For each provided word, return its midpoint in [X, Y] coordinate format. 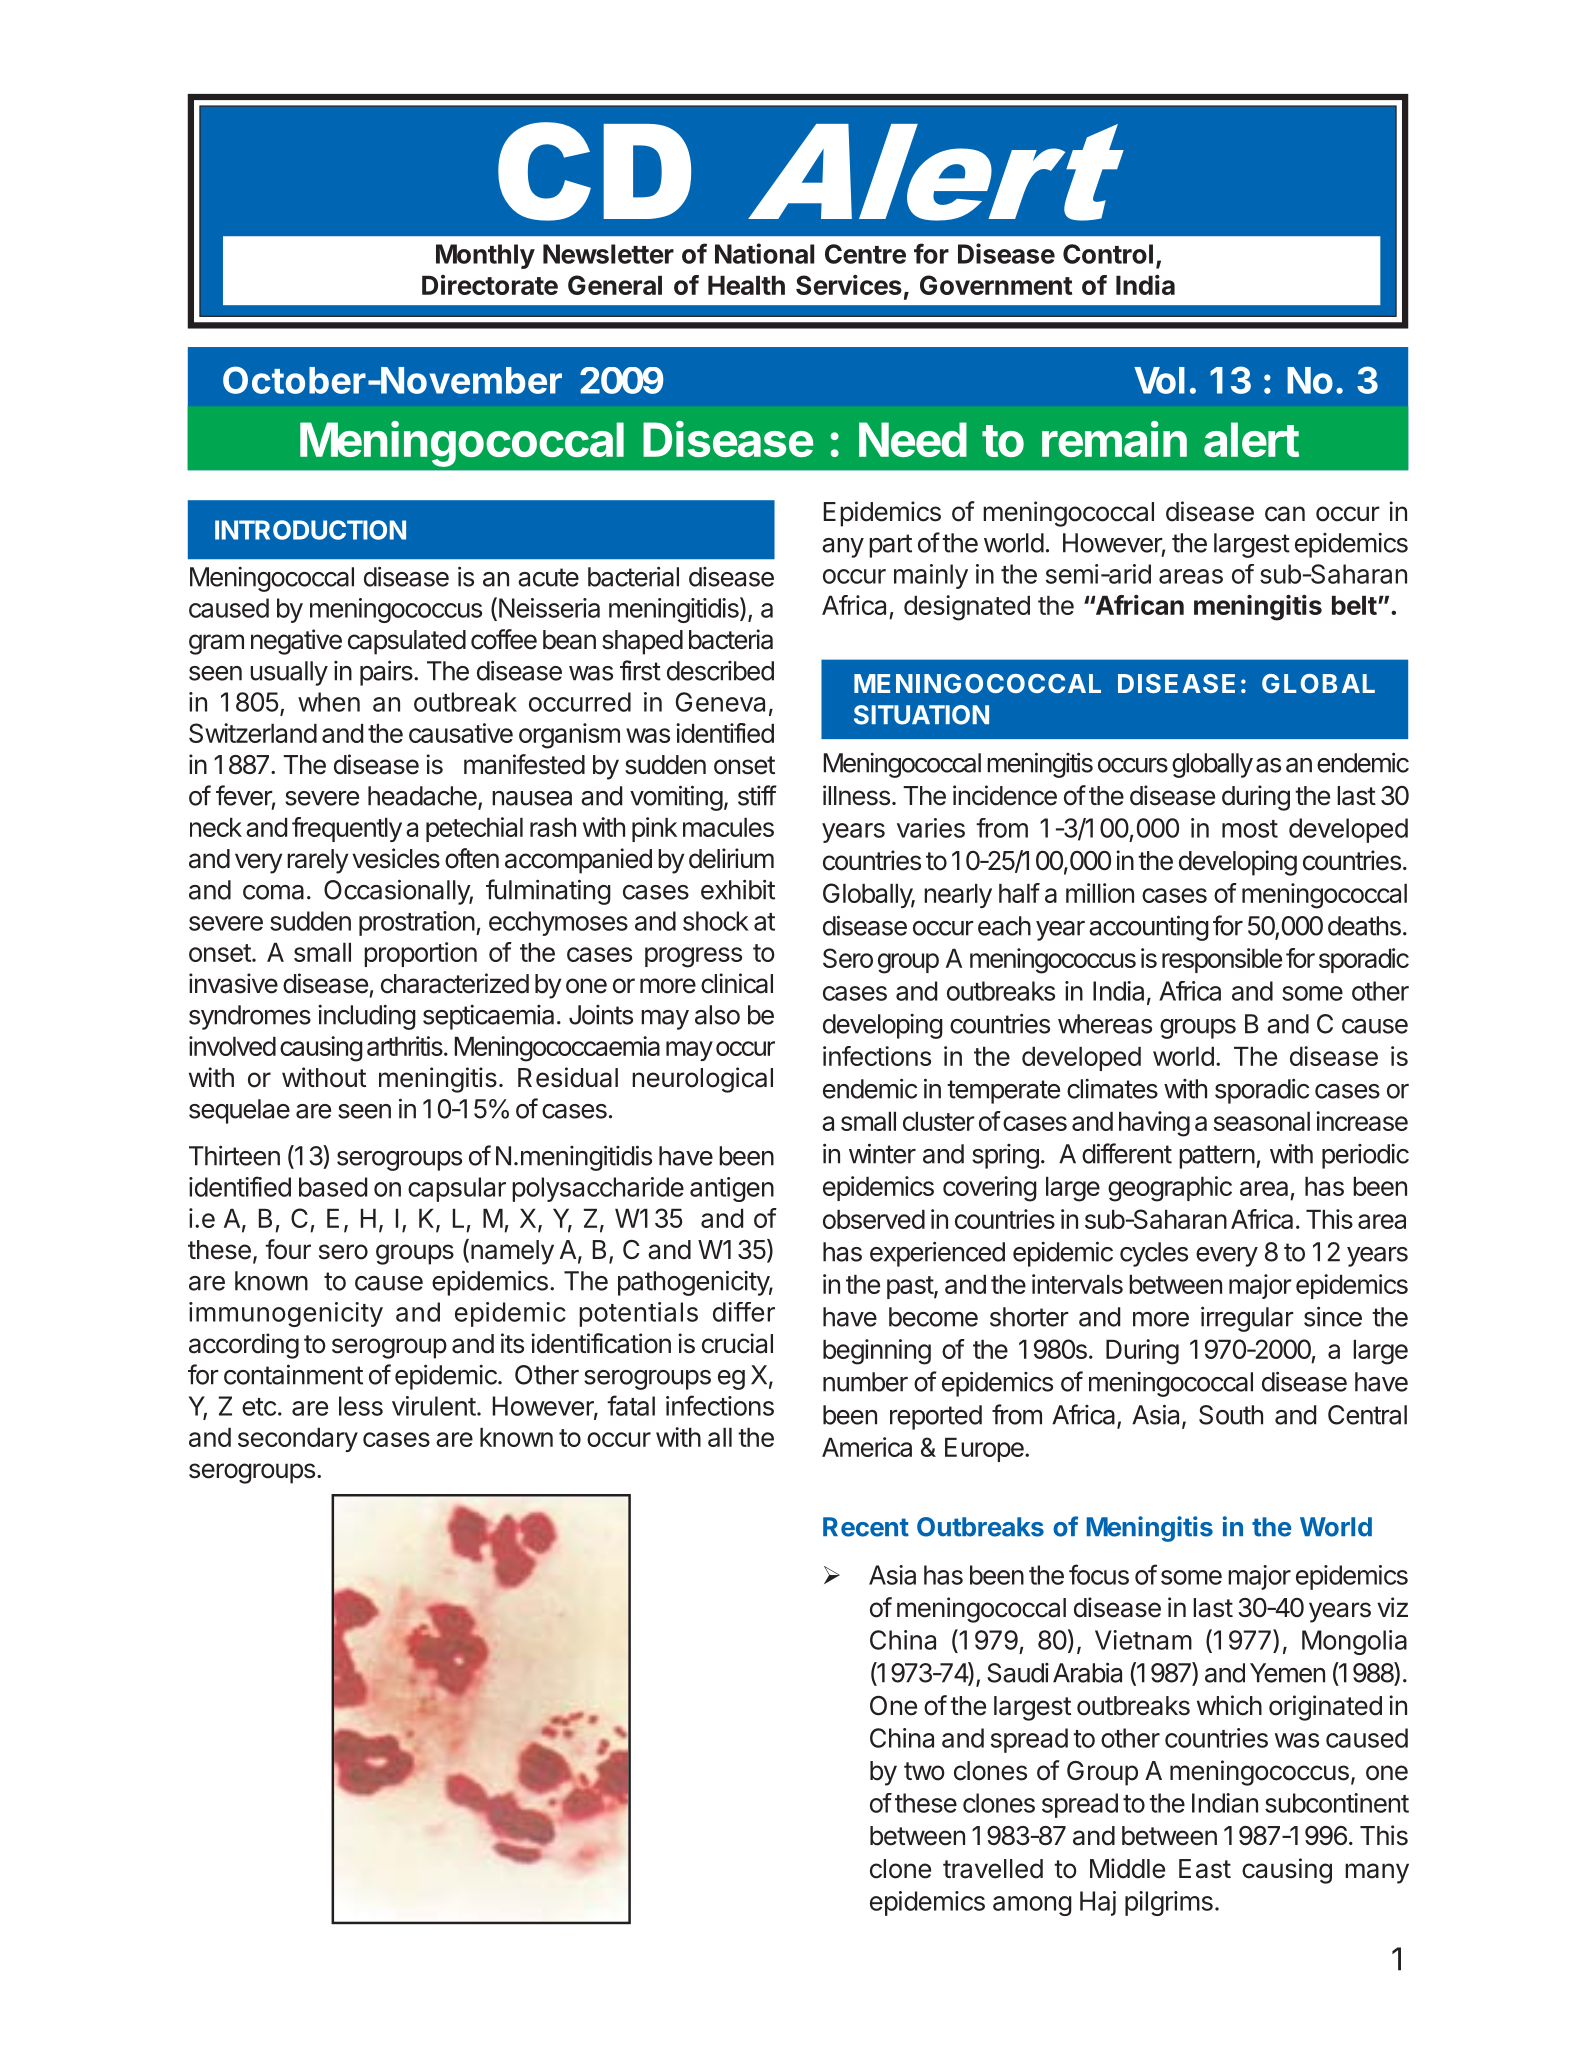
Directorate [490, 285]
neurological [702, 1080]
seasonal [1262, 1121]
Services [849, 285]
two [924, 1771]
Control [1108, 254]
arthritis [406, 1046]
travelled [993, 1869]
